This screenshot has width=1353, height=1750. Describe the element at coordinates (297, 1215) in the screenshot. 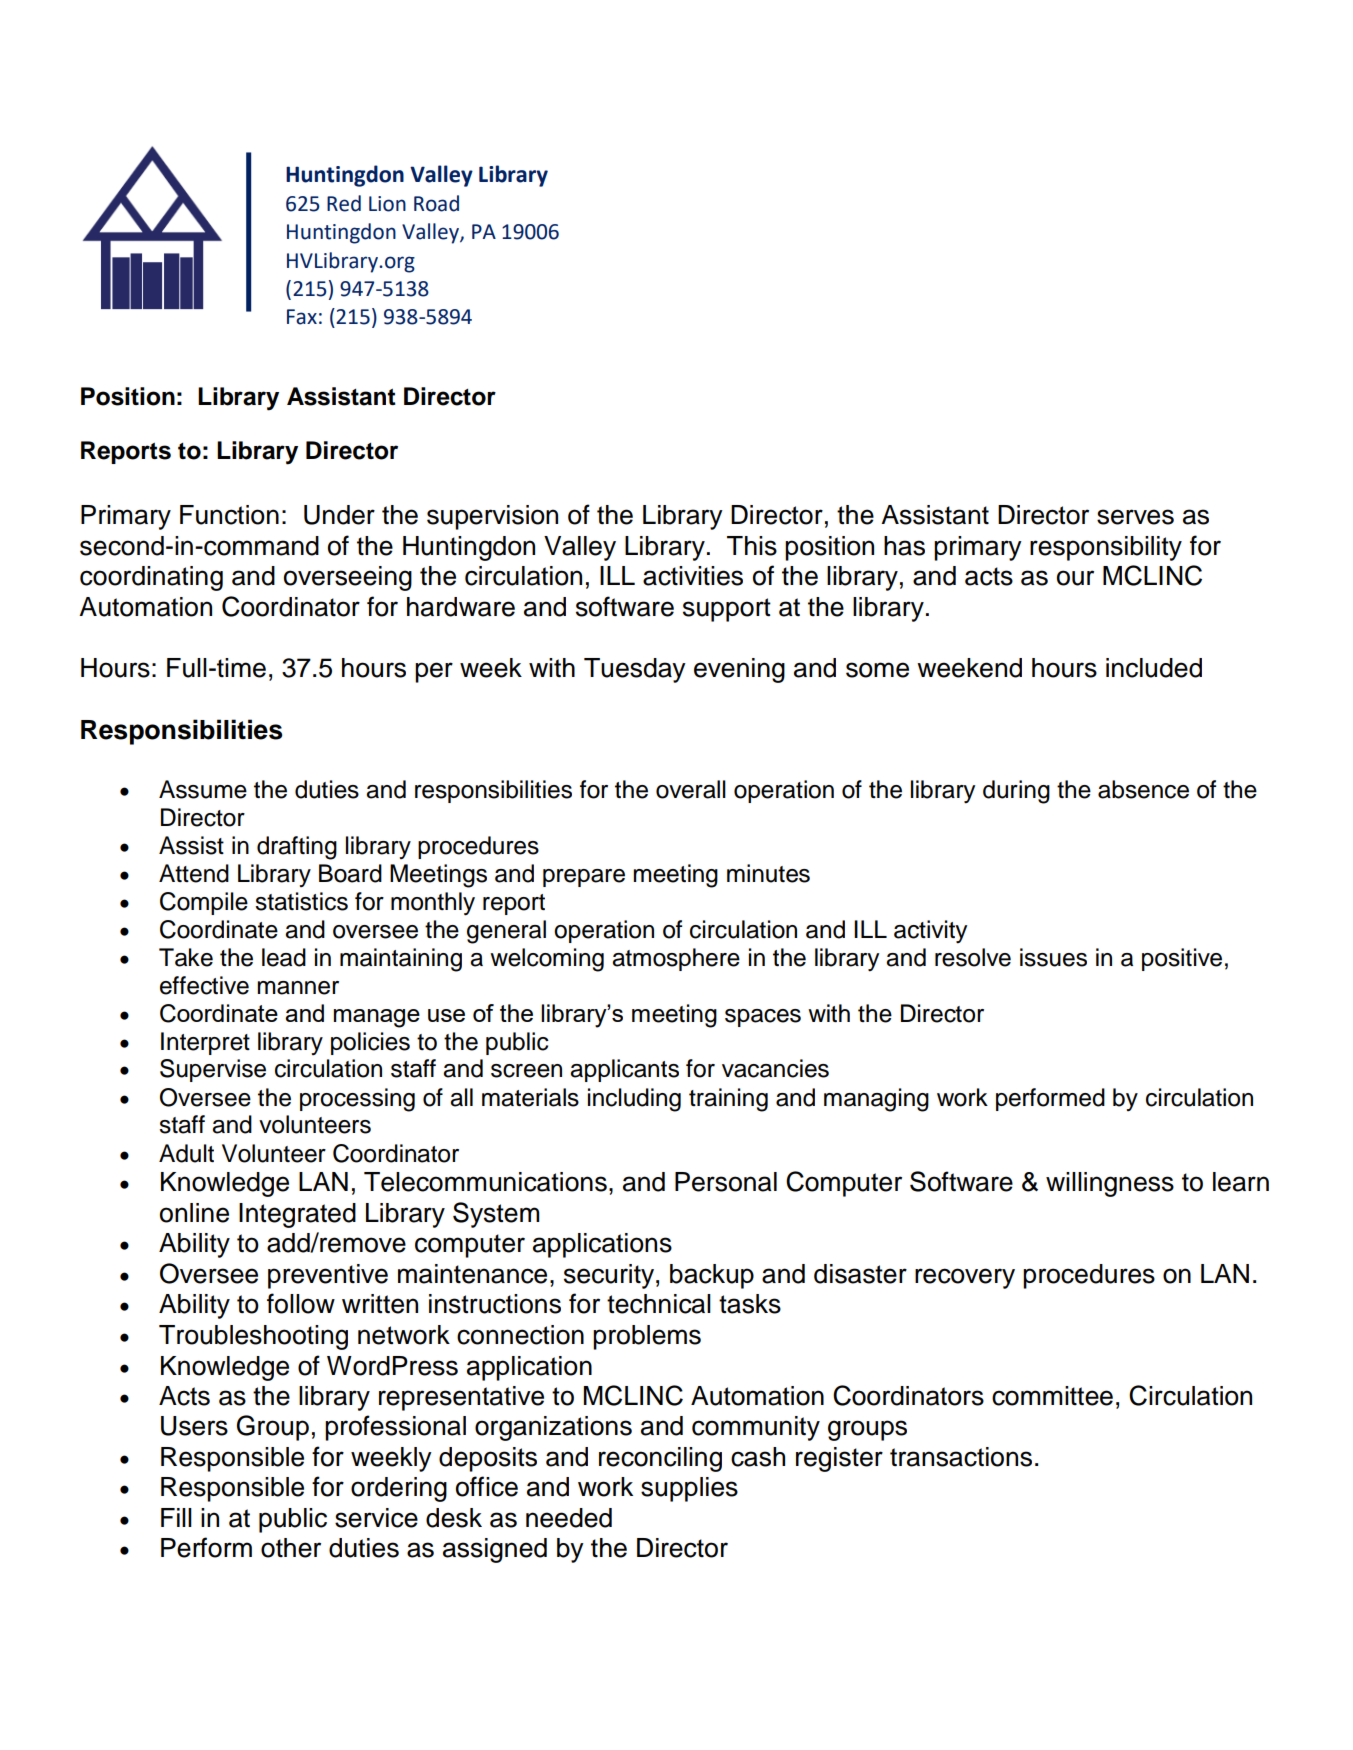

I see `Integrated` at that location.
